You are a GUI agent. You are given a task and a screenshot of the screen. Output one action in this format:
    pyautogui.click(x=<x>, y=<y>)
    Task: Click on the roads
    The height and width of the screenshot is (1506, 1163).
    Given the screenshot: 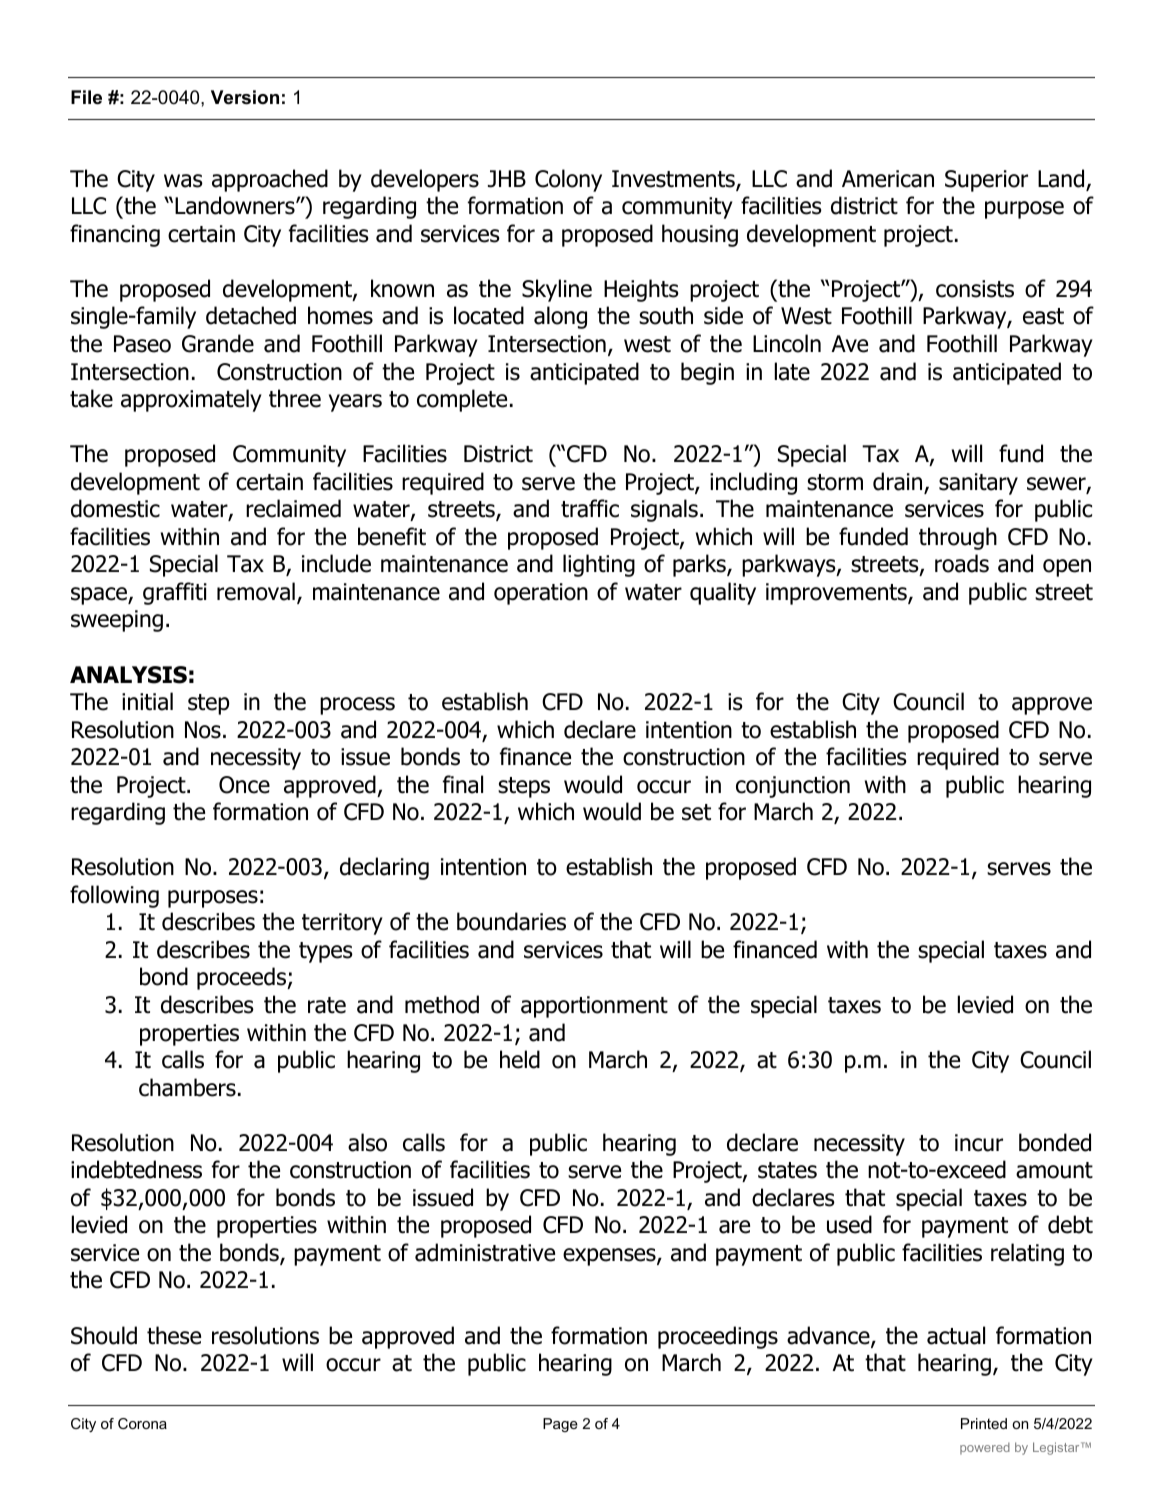 What is the action you would take?
    pyautogui.click(x=962, y=563)
